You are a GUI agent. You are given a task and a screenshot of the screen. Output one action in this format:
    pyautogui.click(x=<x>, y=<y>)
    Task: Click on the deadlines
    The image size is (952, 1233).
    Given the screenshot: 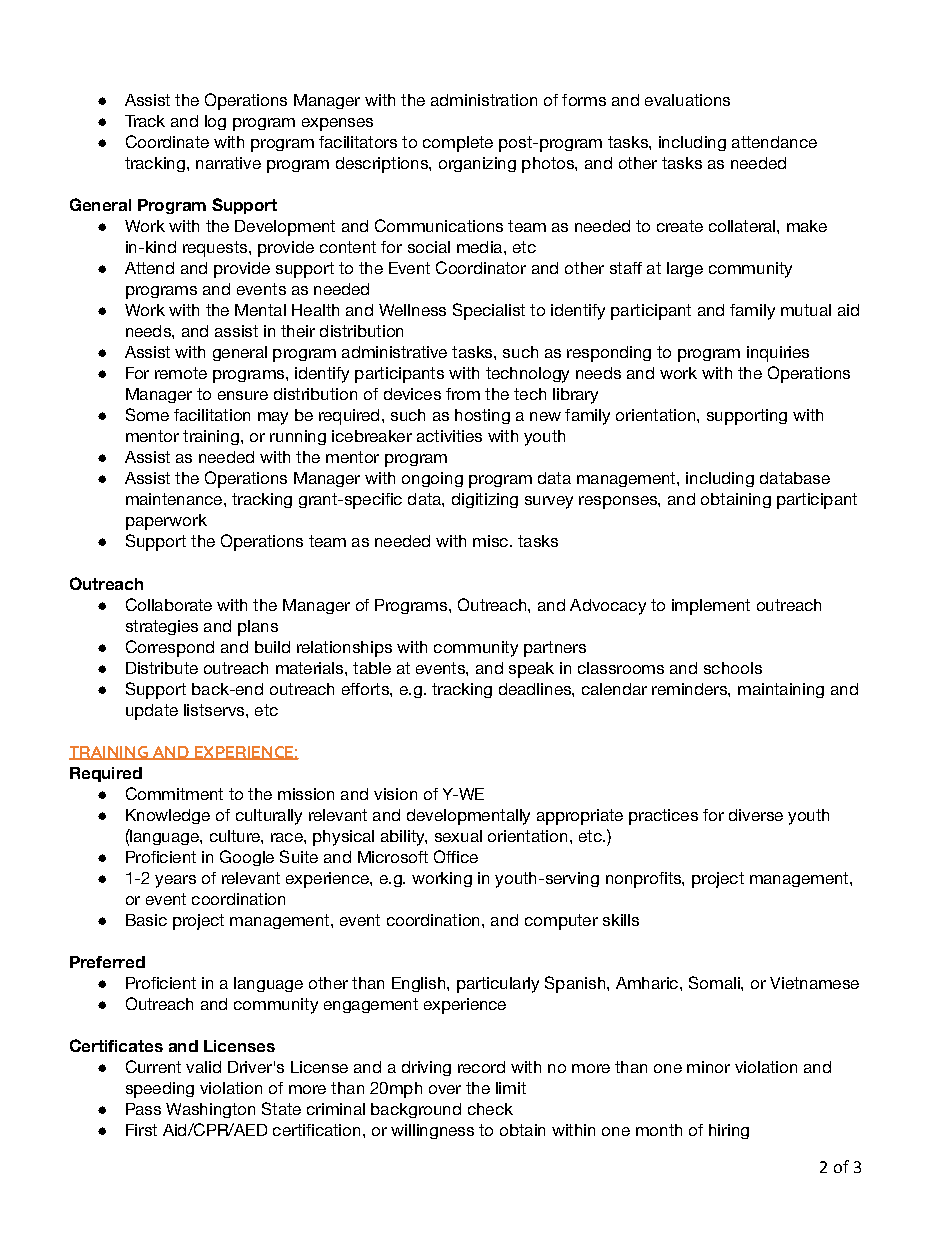 What is the action you would take?
    pyautogui.click(x=536, y=689)
